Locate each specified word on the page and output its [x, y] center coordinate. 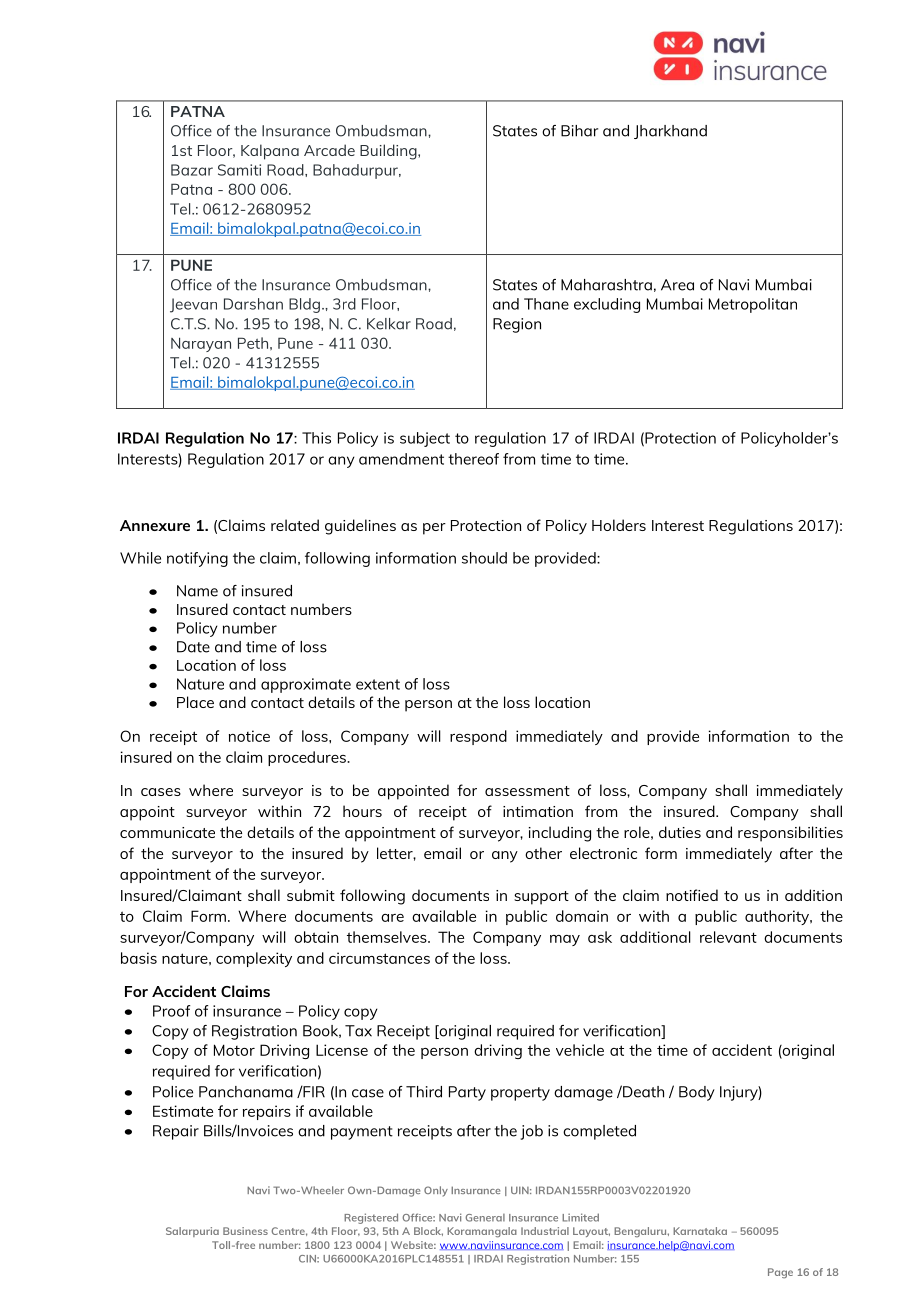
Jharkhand [670, 132]
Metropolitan [753, 305]
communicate [167, 832]
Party [467, 1093]
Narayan [201, 344]
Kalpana [270, 152]
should [484, 558]
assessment [527, 791]
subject [425, 439]
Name [197, 591]
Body [697, 1093]
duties [680, 832]
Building [389, 152]
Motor [234, 1050]
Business [245, 1231]
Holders [619, 525]
